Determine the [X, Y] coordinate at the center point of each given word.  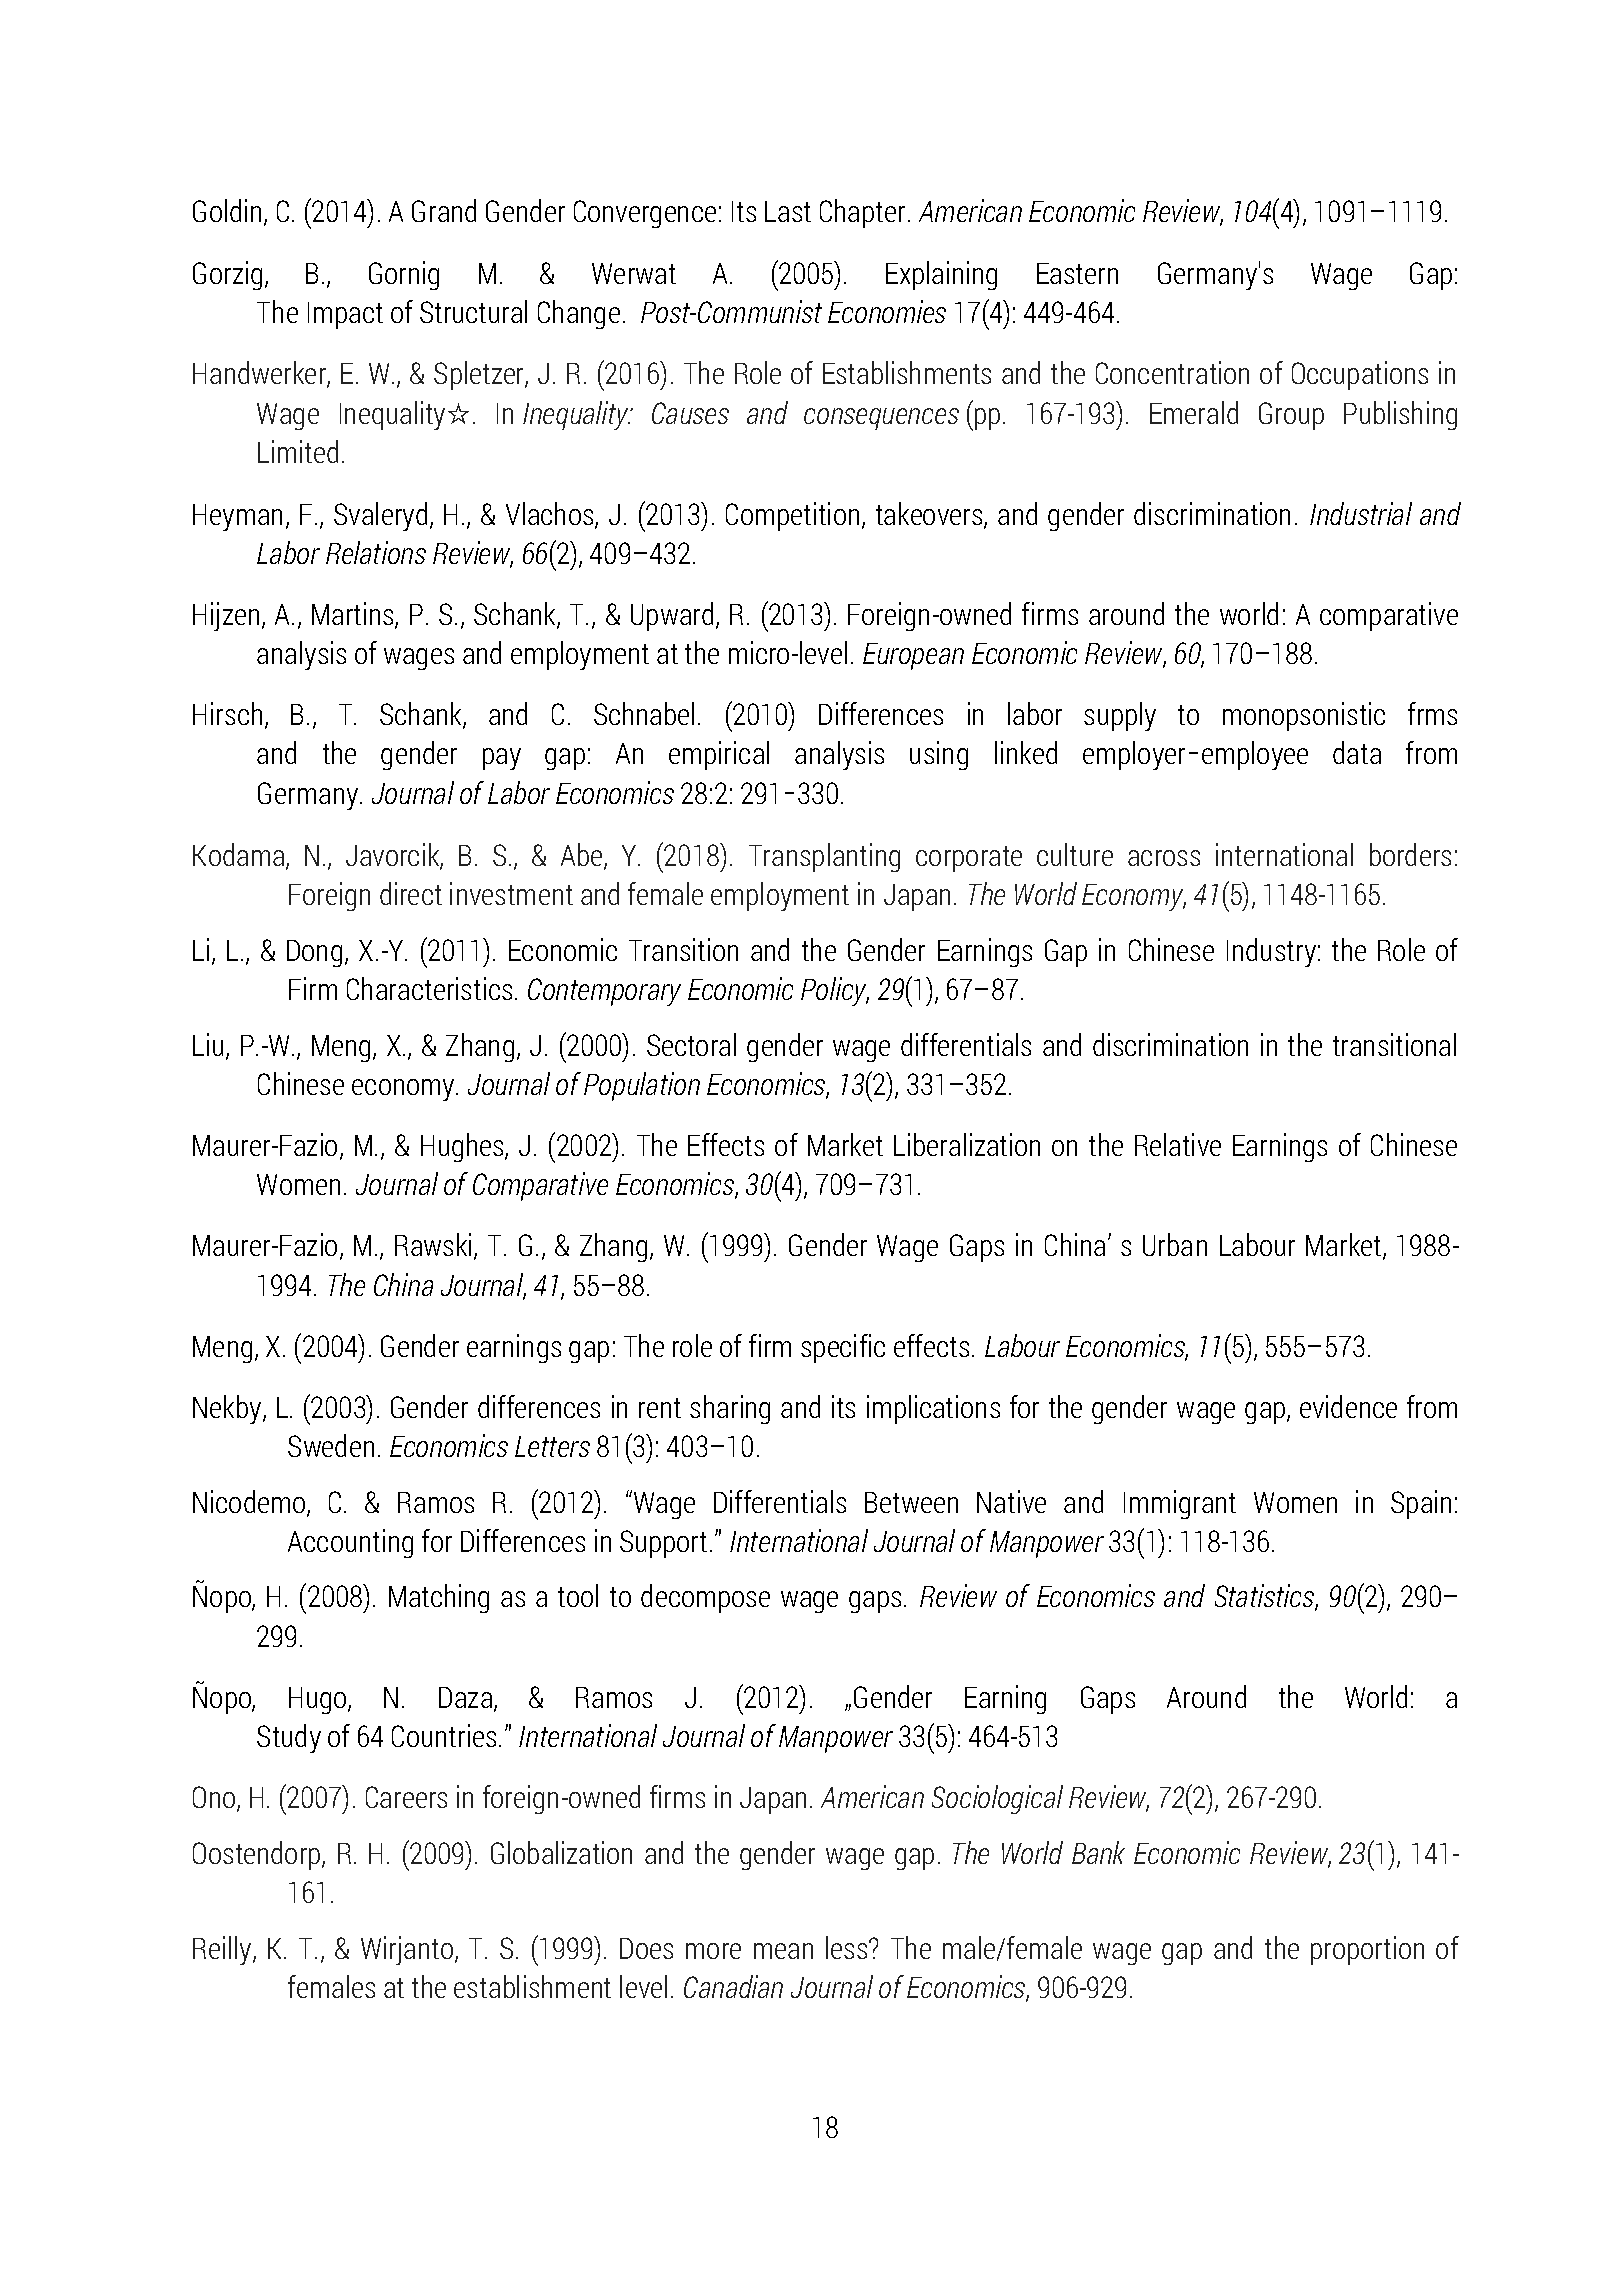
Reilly [223, 1950]
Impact [345, 315]
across [1164, 858]
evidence [1348, 1406]
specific [843, 1348]
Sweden [331, 1445]
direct [411, 893]
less [848, 1947]
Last [788, 211]
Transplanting [824, 857]
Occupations [1360, 375]
